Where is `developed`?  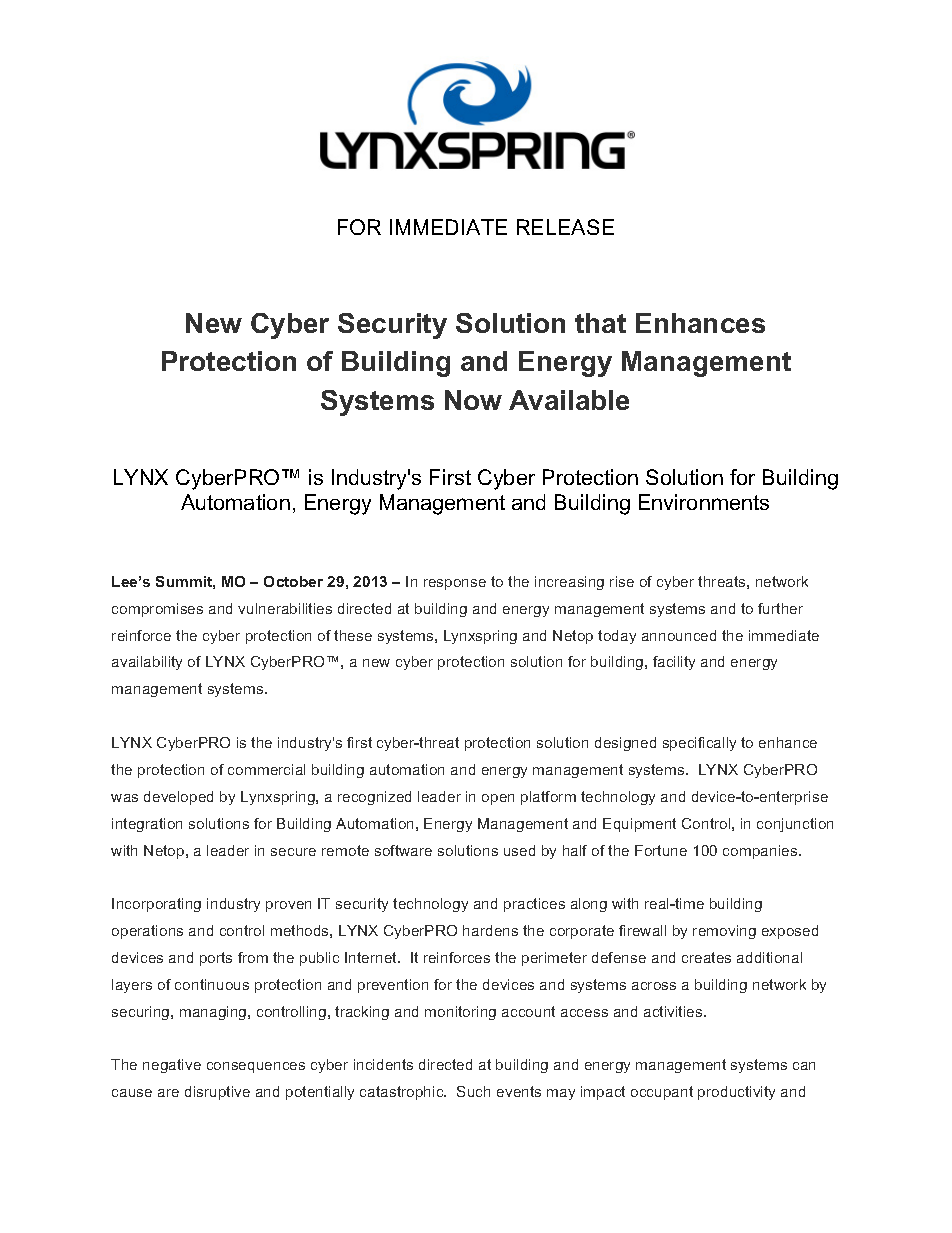
developed is located at coordinates (178, 798).
